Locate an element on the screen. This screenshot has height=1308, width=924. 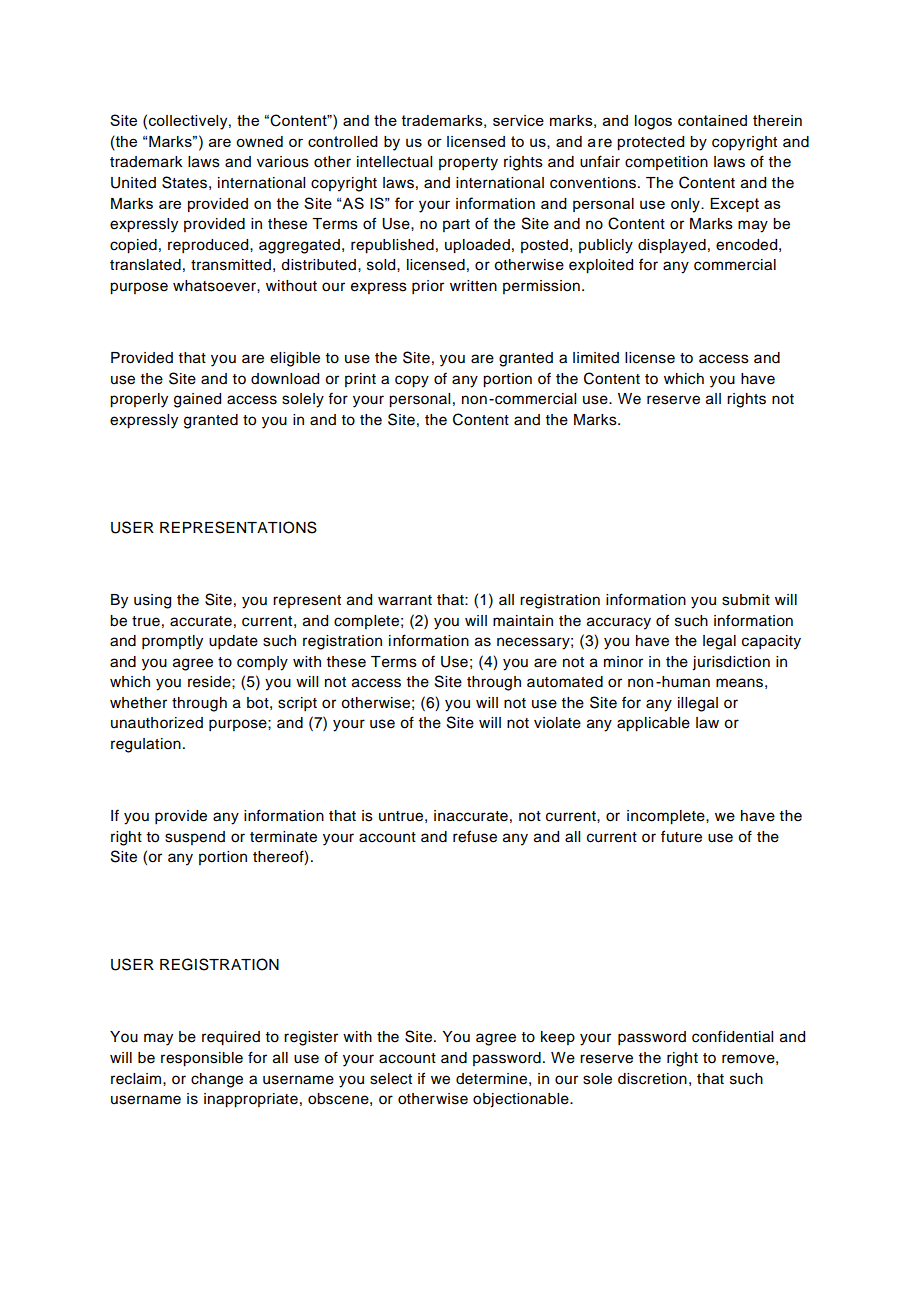
regulation is located at coordinates (146, 745).
